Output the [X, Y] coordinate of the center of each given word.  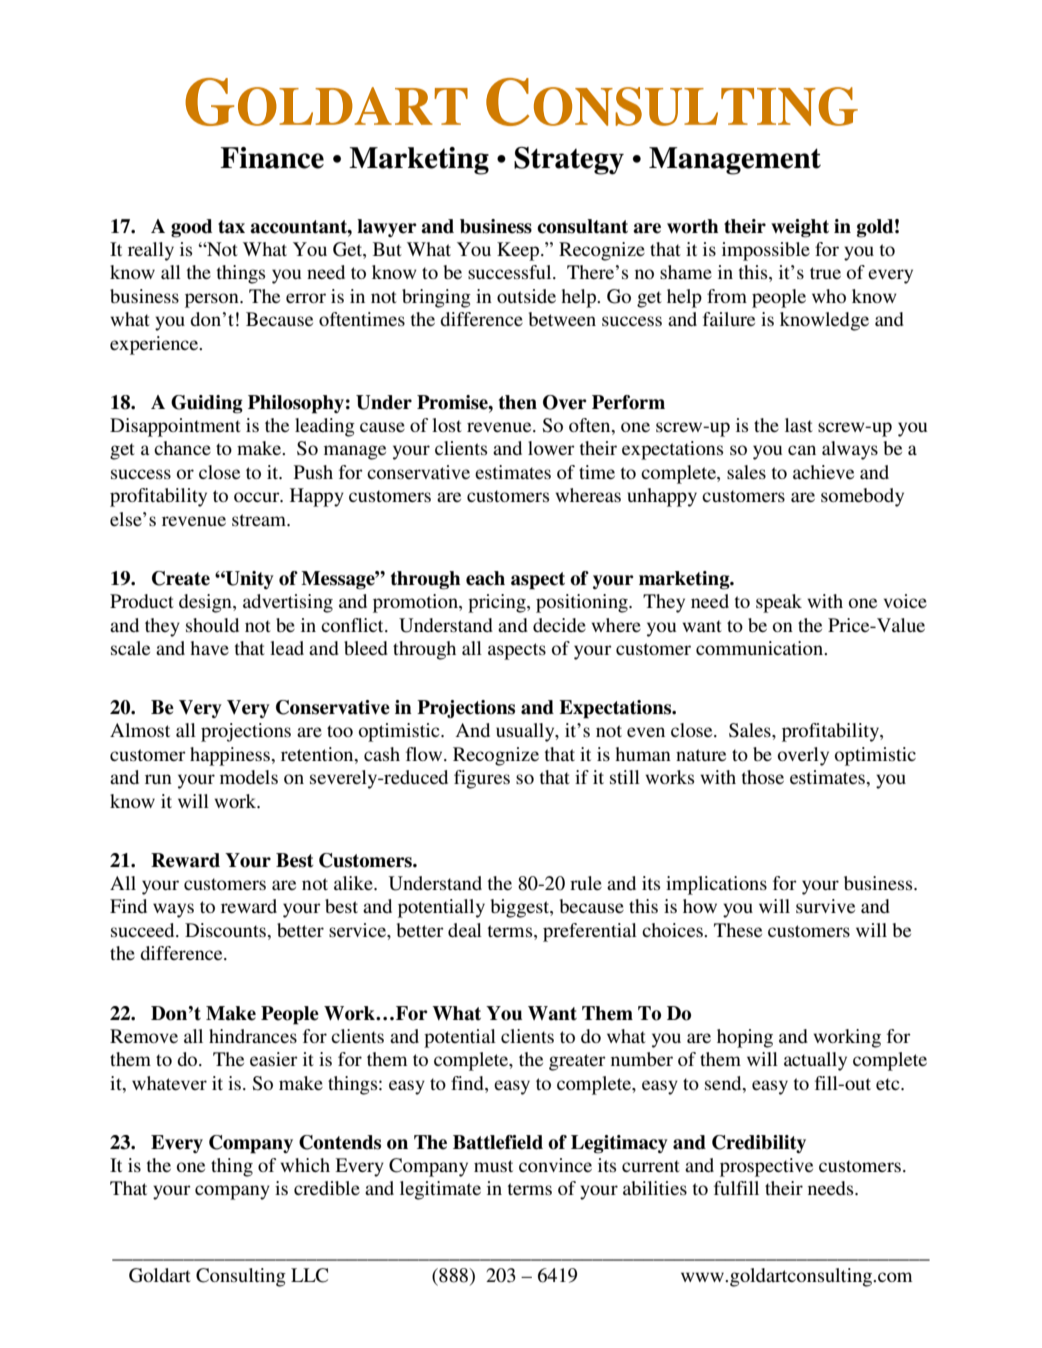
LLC [309, 1275]
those [763, 777]
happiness [230, 756]
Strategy [569, 161]
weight [800, 228]
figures [482, 779]
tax [231, 227]
